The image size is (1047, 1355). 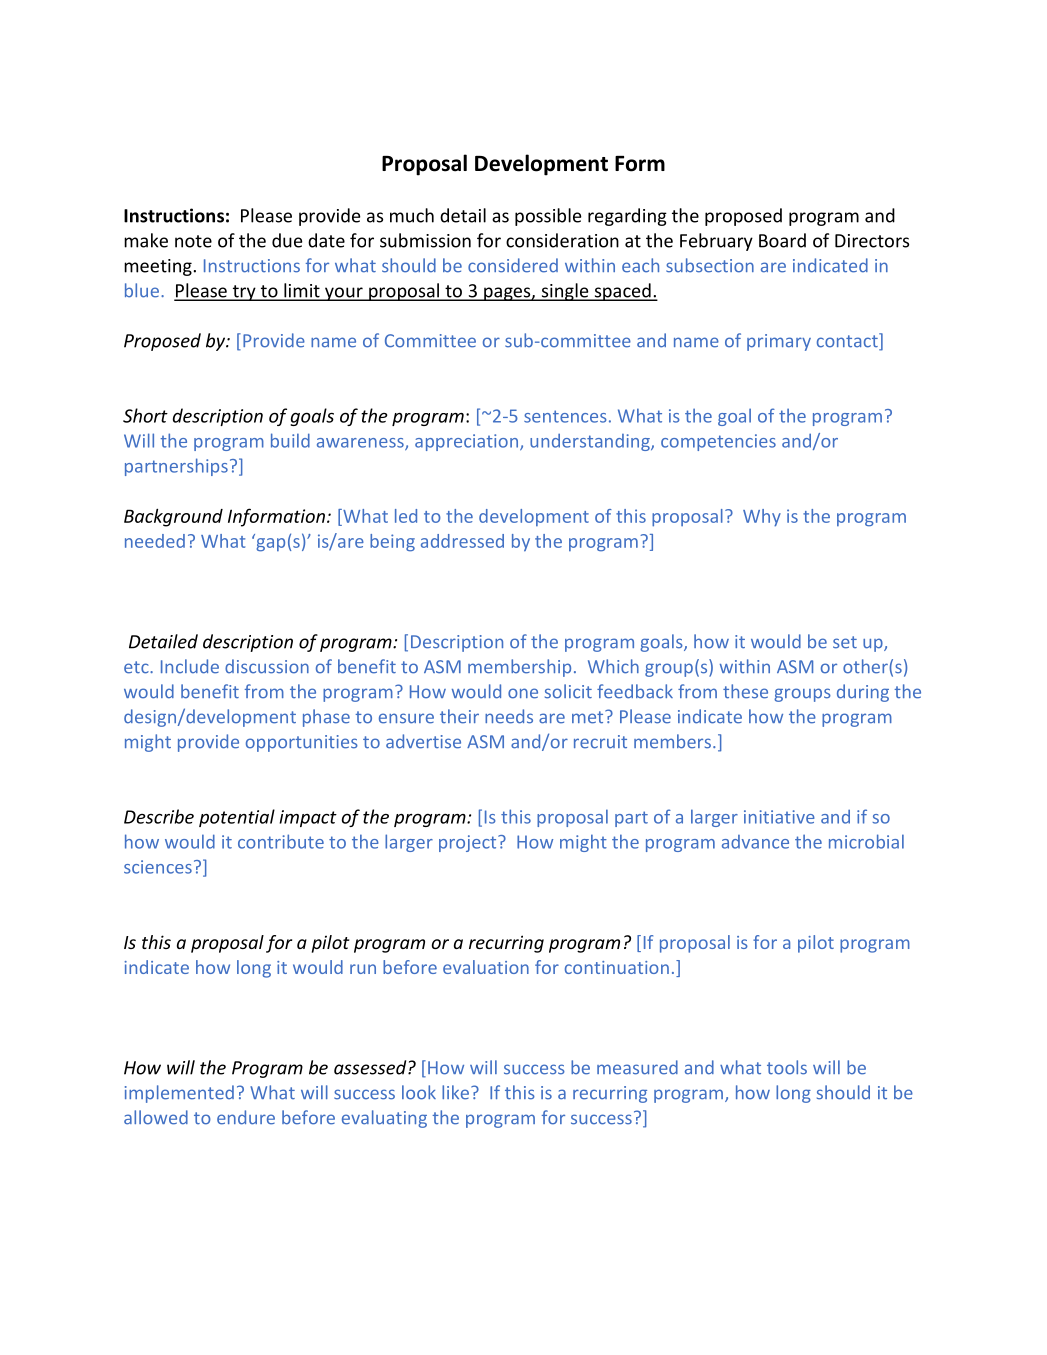 What do you see at coordinates (523, 693) in the image?
I see `one` at bounding box center [523, 693].
